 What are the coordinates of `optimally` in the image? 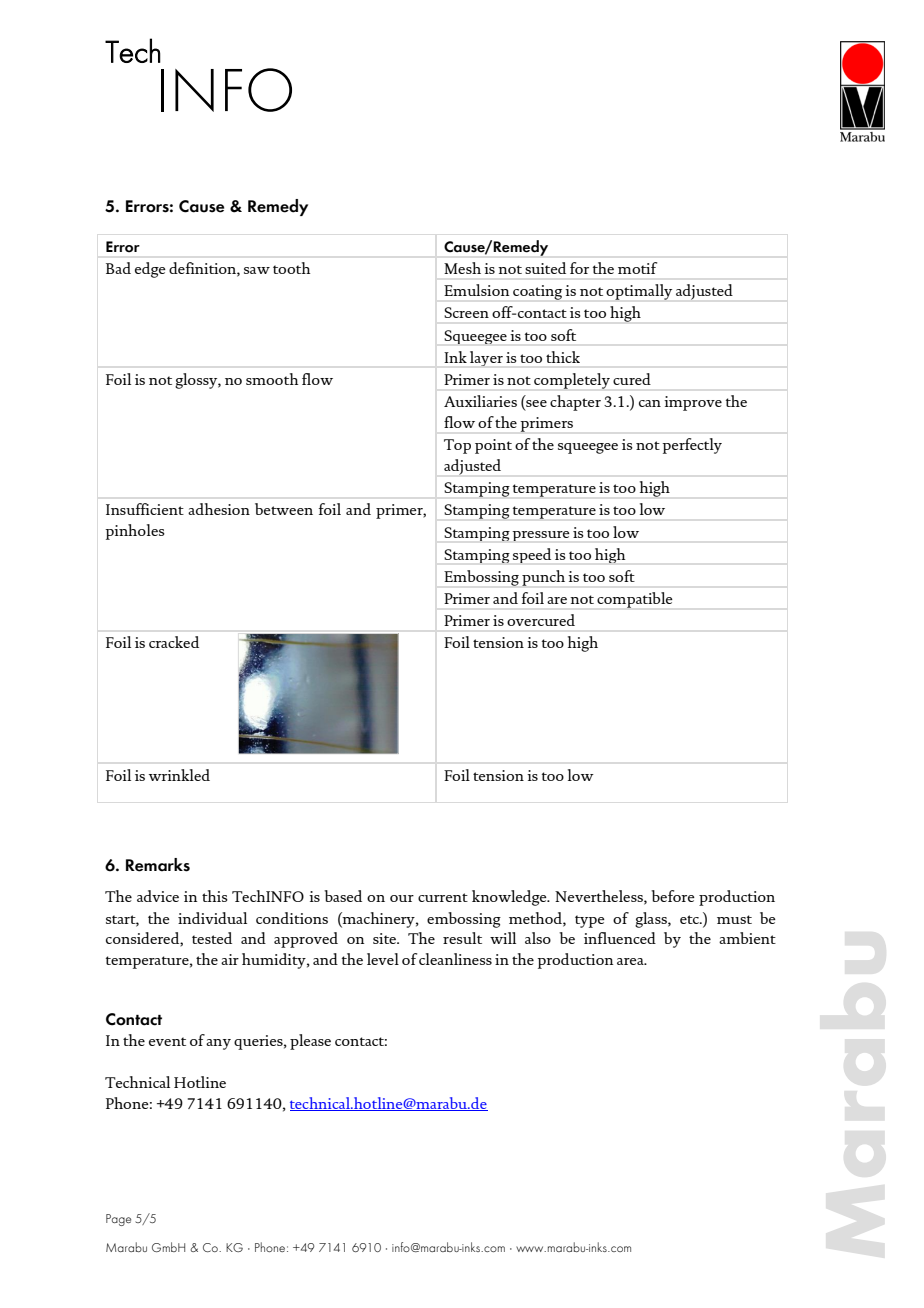 It's located at (639, 292).
